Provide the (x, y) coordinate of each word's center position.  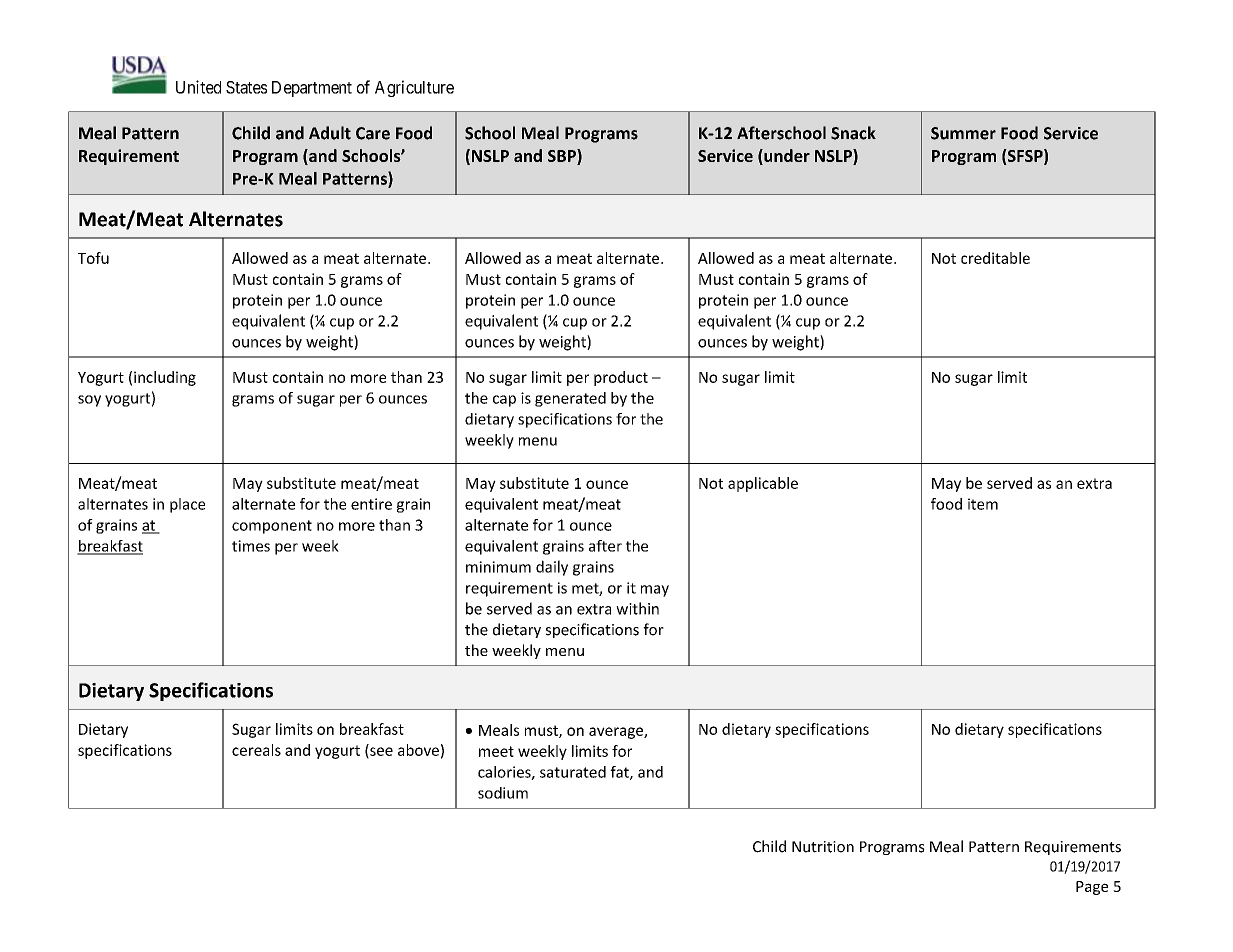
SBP (563, 157)
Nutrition (823, 847)
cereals (256, 750)
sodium (503, 793)
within (637, 608)
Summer (963, 133)
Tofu (93, 258)
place (187, 505)
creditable (995, 258)
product (621, 378)
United (198, 87)
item (983, 504)
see (380, 752)
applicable (763, 484)
